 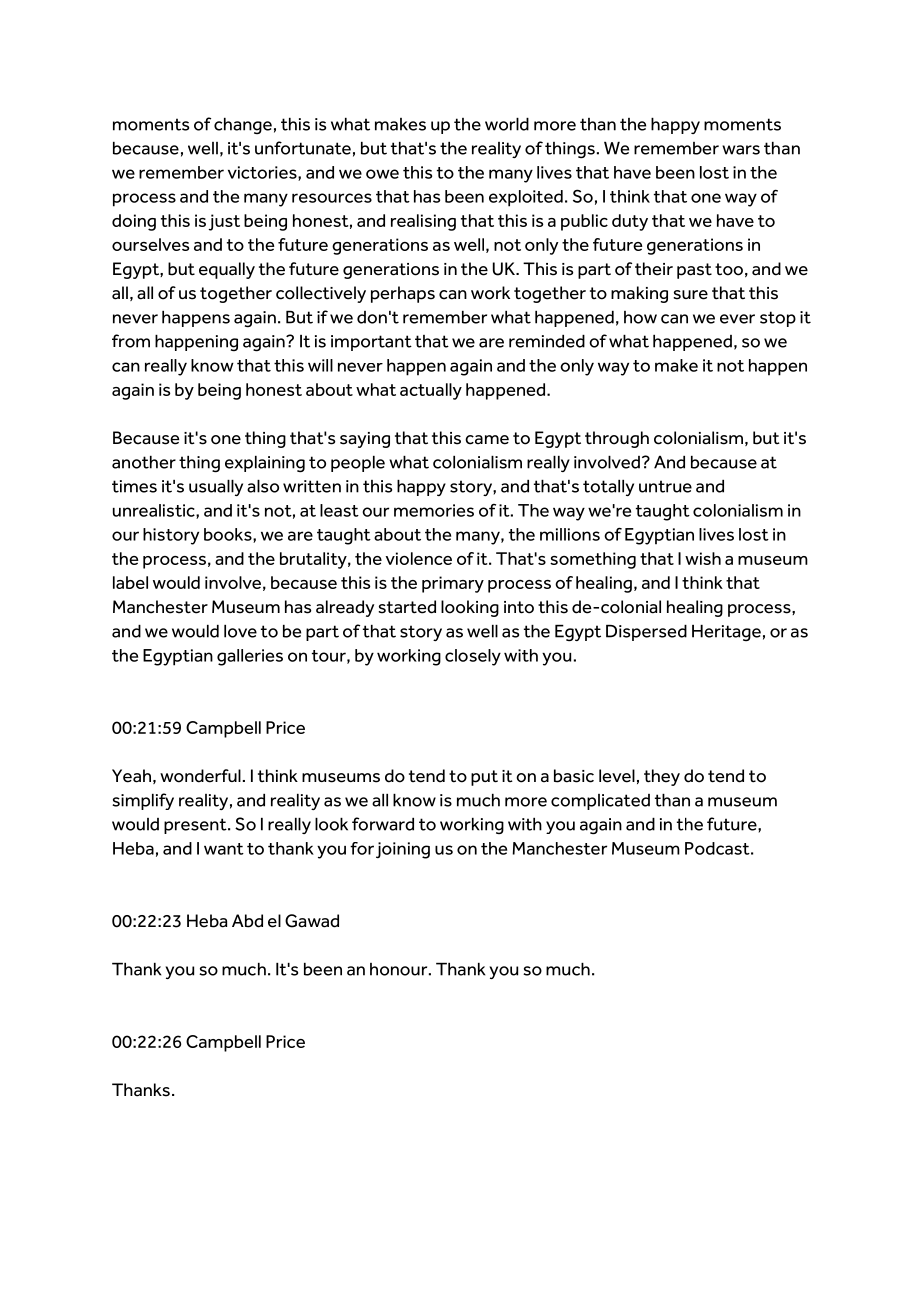 I want to click on actually, so click(x=431, y=391).
